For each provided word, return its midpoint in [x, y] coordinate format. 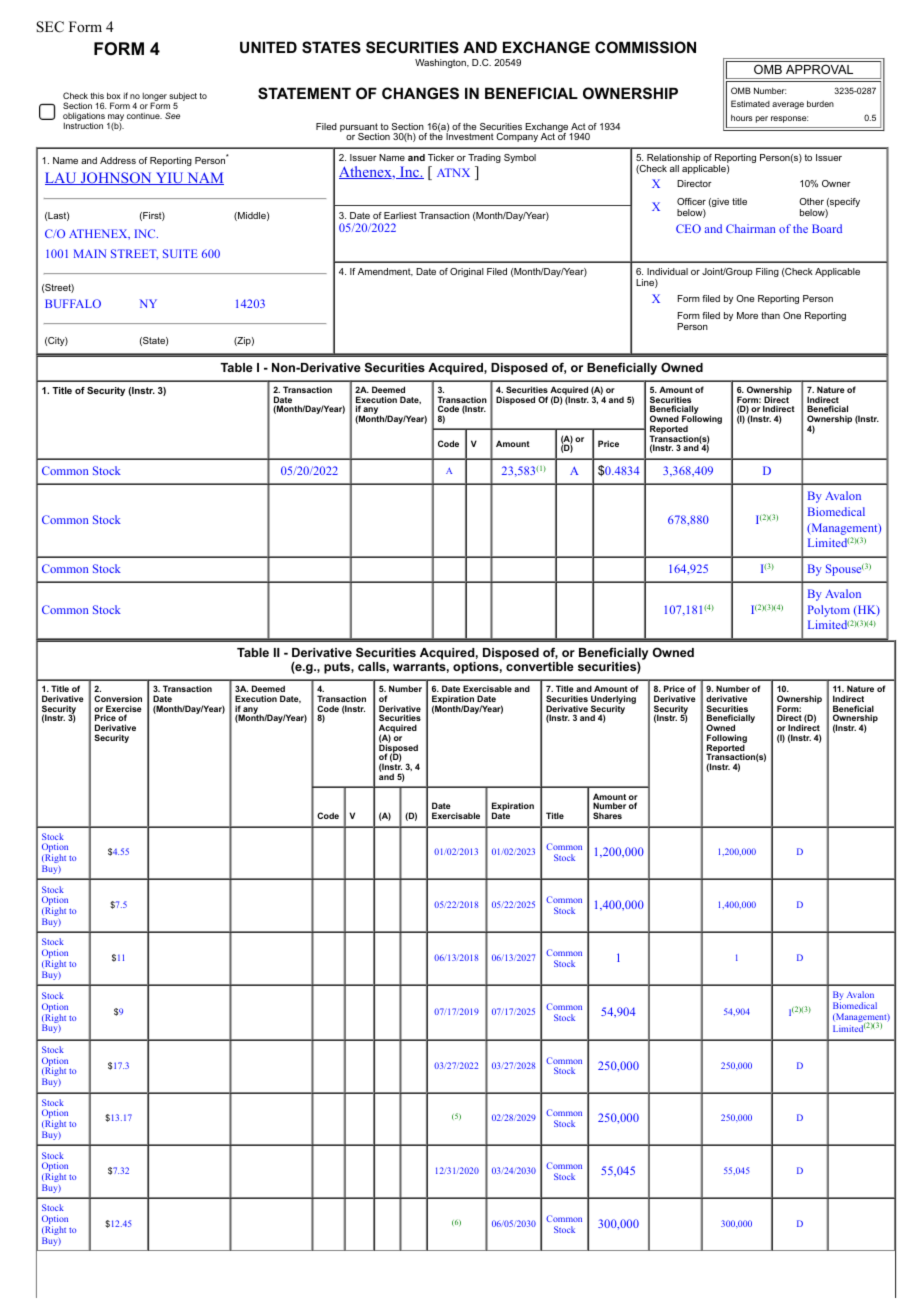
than [770, 315]
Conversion [118, 698]
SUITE [180, 253]
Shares [607, 815]
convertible [540, 666]
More [747, 315]
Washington [441, 63]
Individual [667, 271]
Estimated [750, 103]
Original [467, 272]
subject [183, 98]
